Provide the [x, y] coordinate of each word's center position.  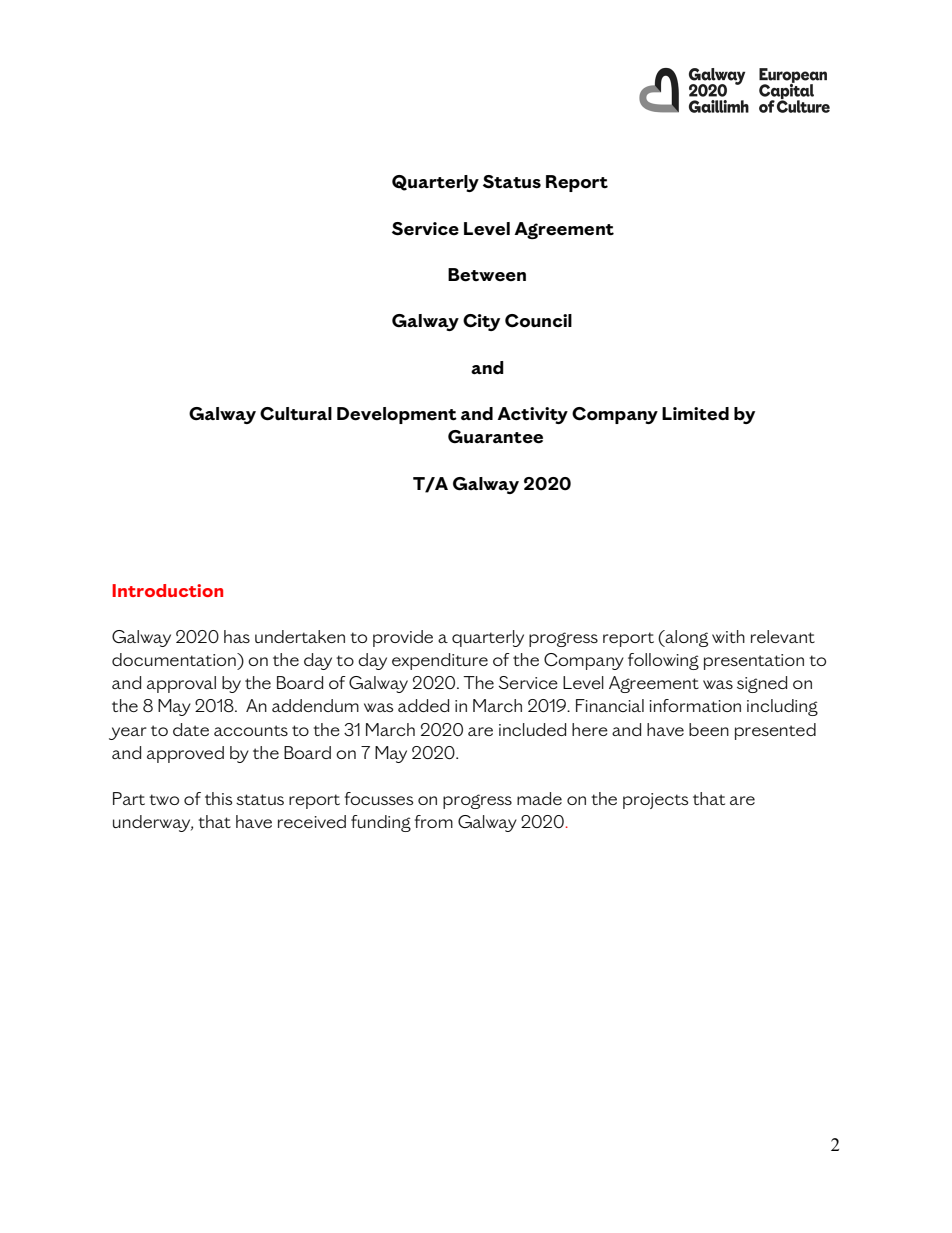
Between [487, 275]
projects [655, 801]
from [433, 821]
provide [403, 638]
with [728, 636]
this [218, 798]
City [481, 322]
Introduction [167, 590]
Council [538, 321]
